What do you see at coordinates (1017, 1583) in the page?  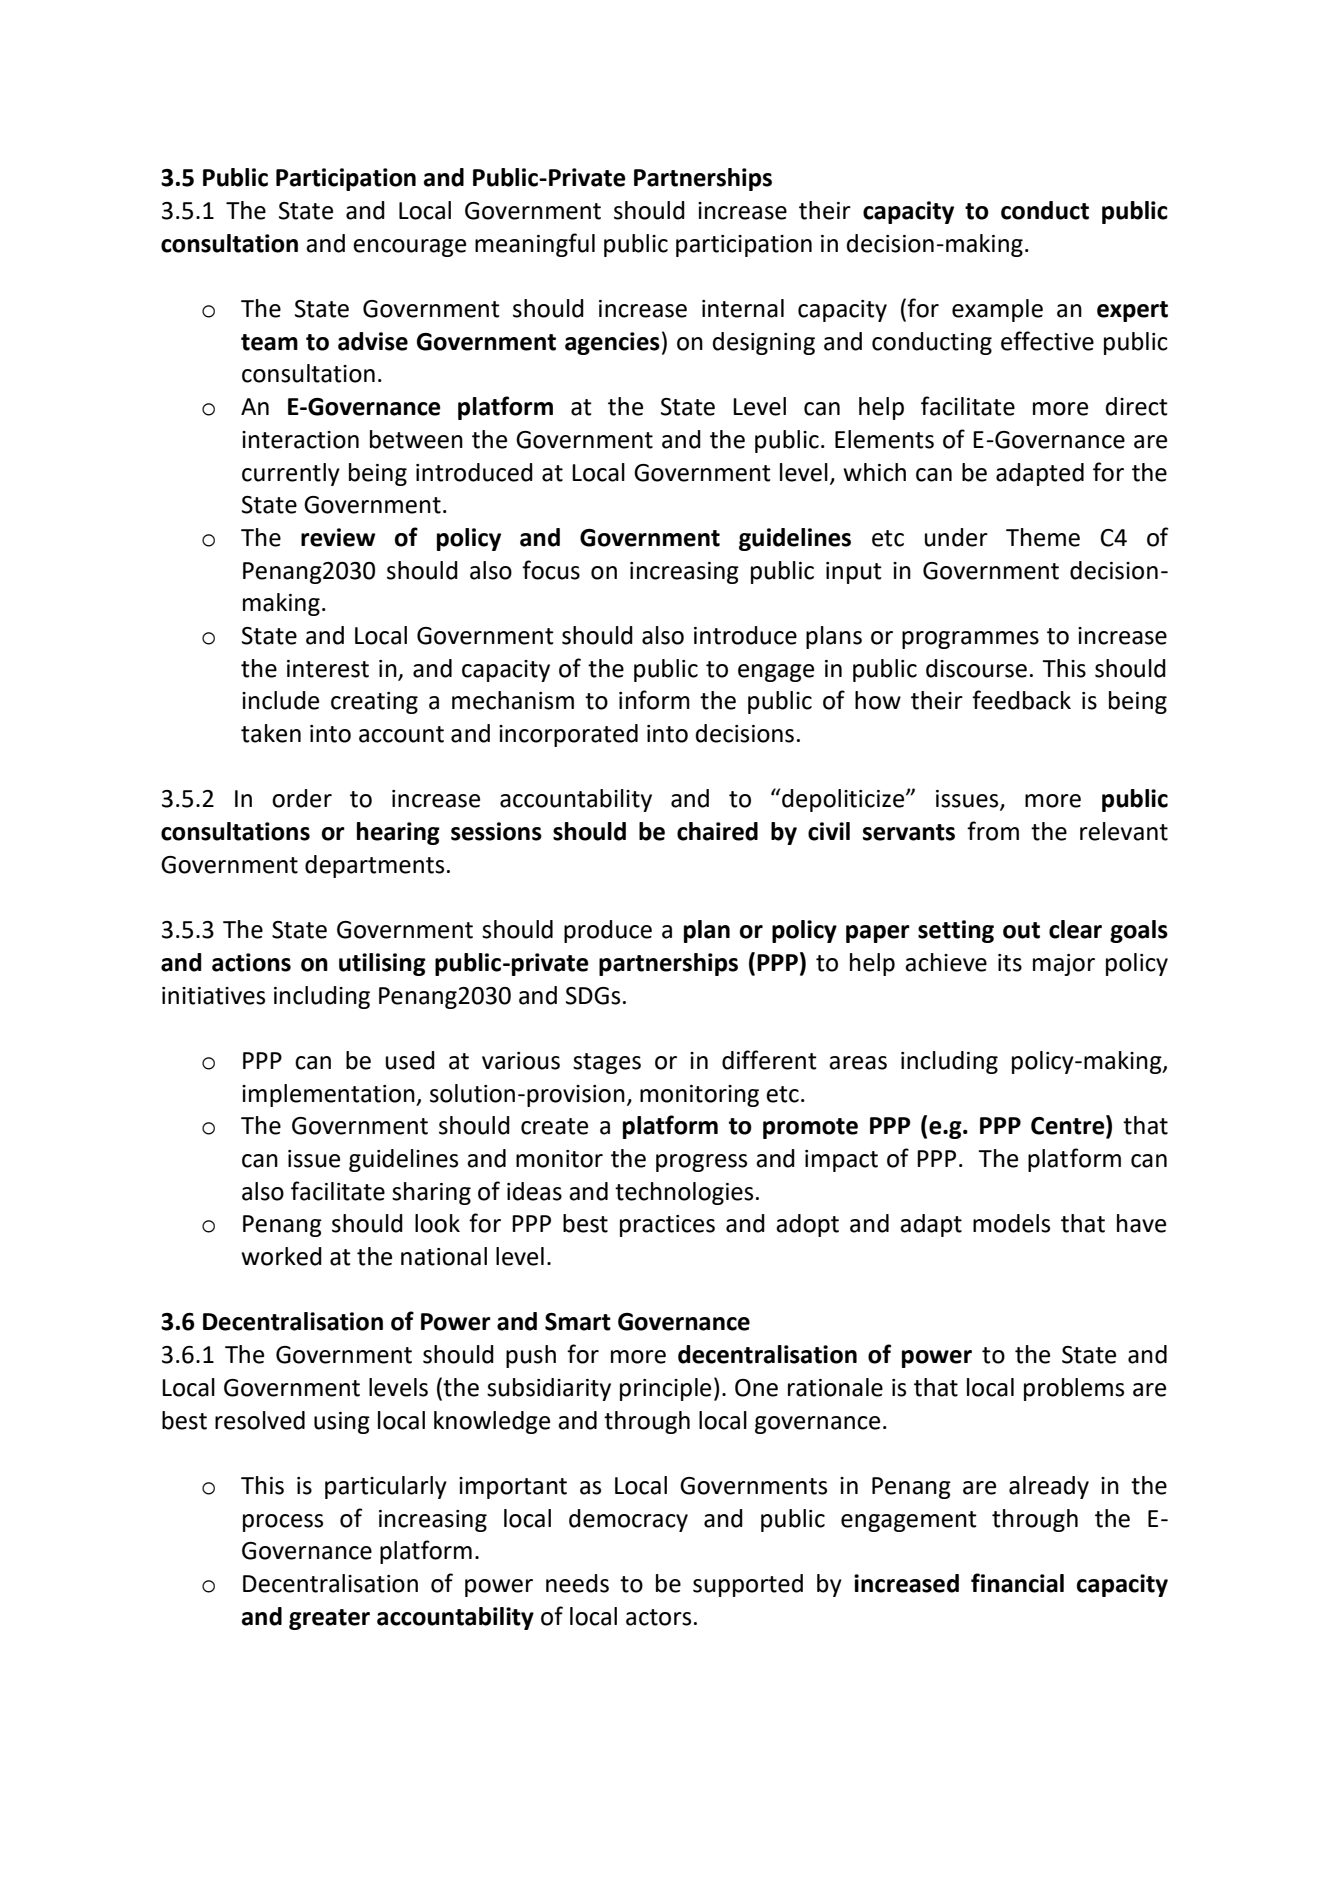 I see `financial` at bounding box center [1017, 1583].
